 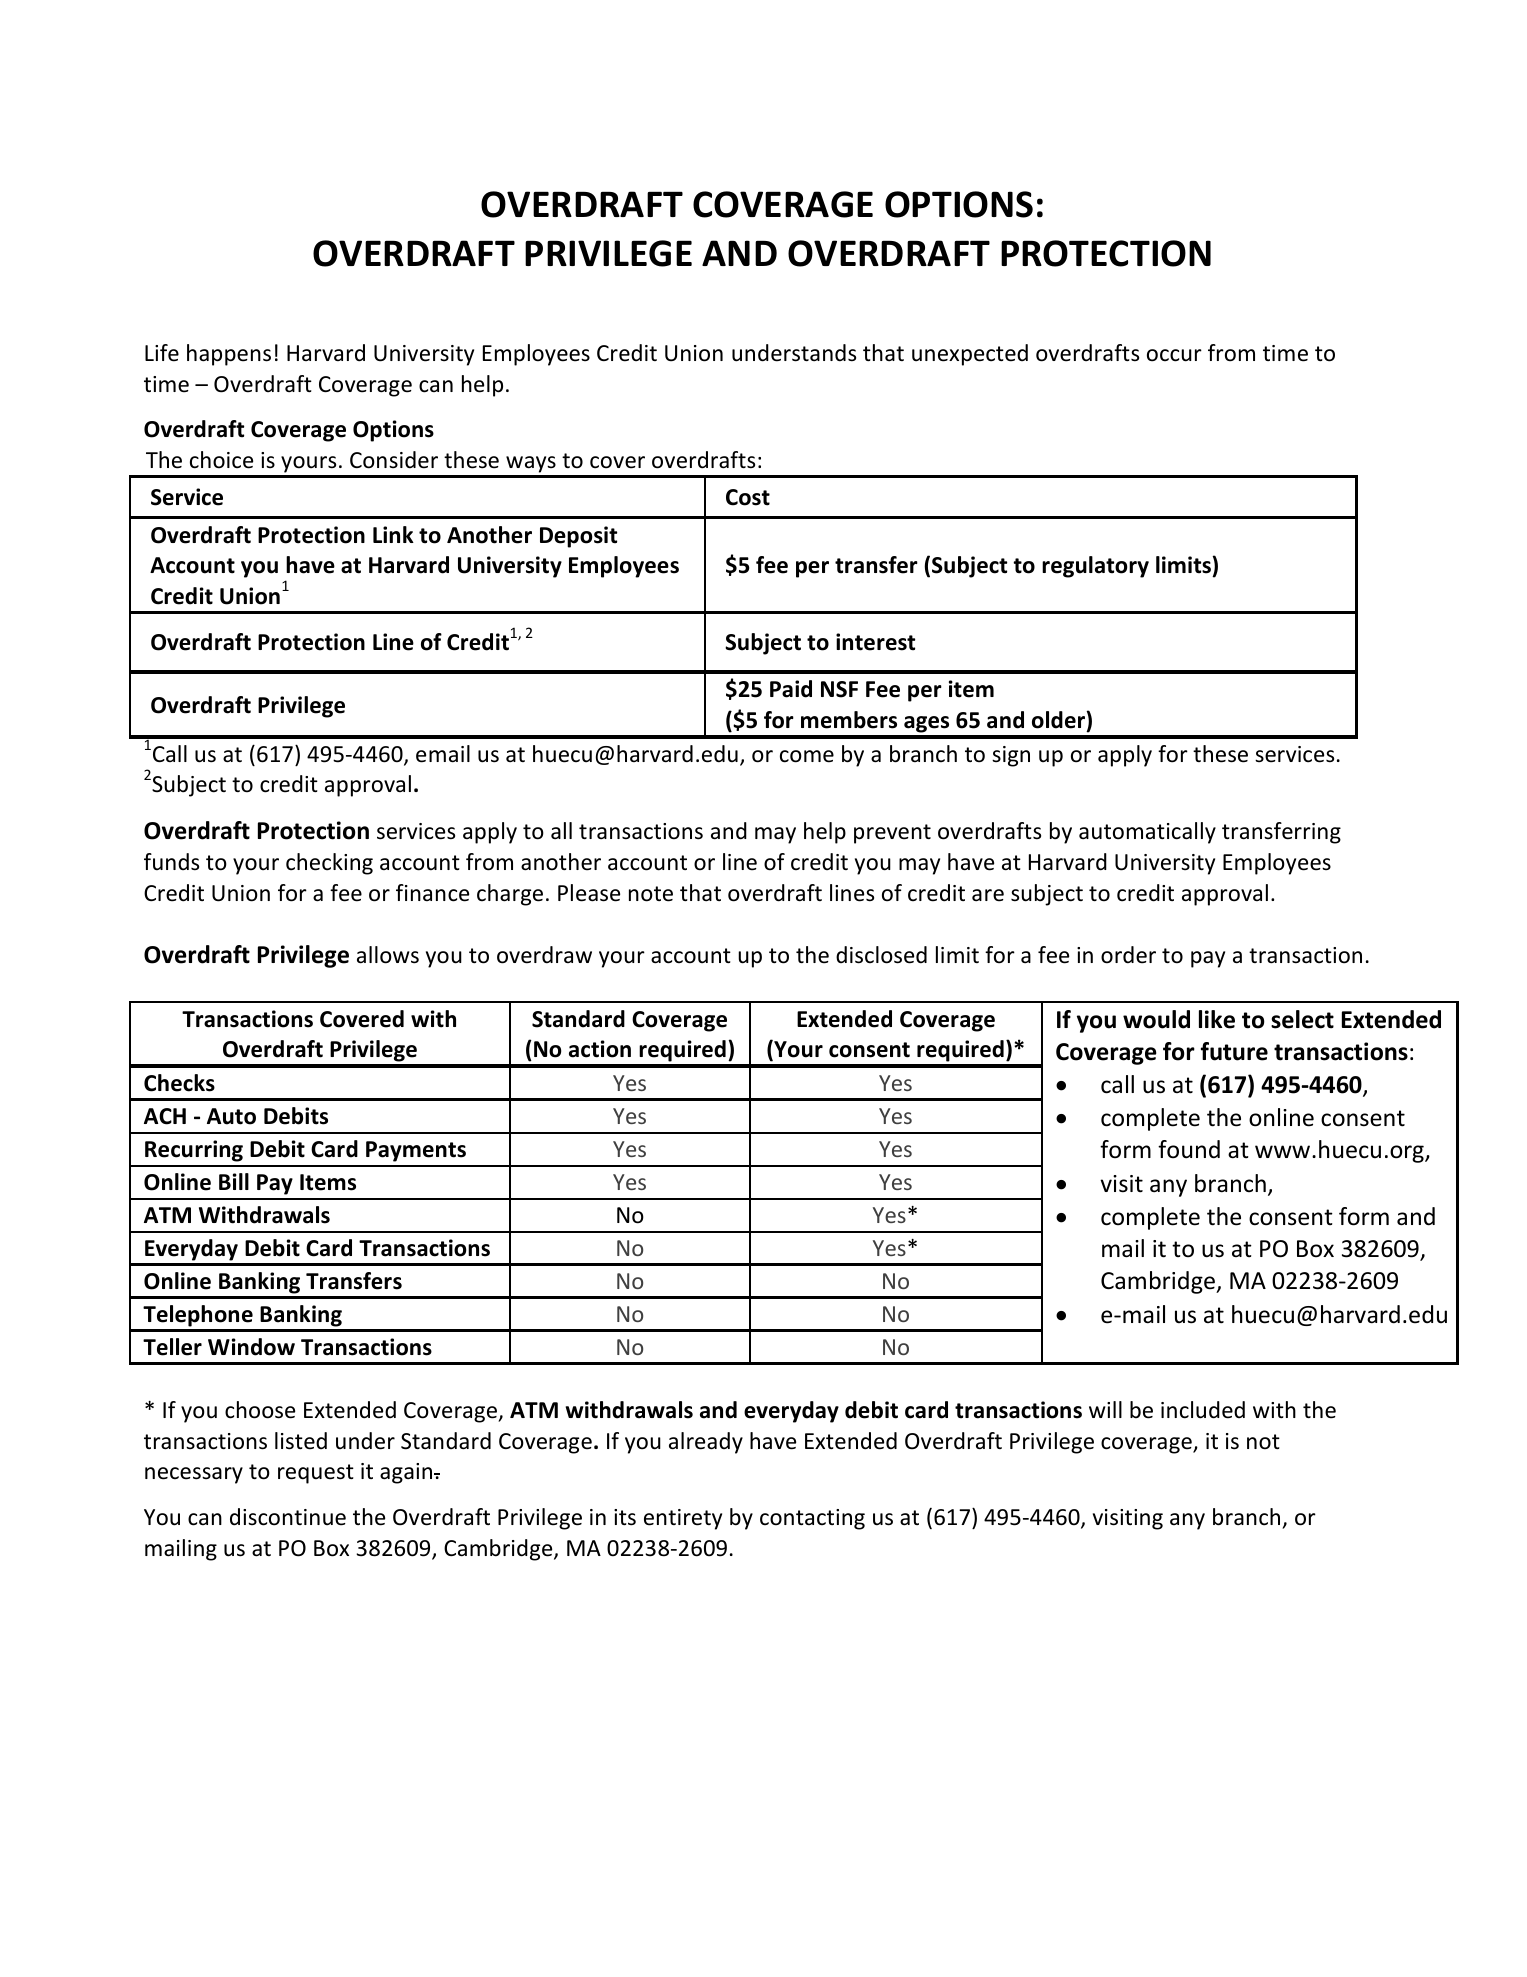 I want to click on ACH, so click(x=165, y=1116).
